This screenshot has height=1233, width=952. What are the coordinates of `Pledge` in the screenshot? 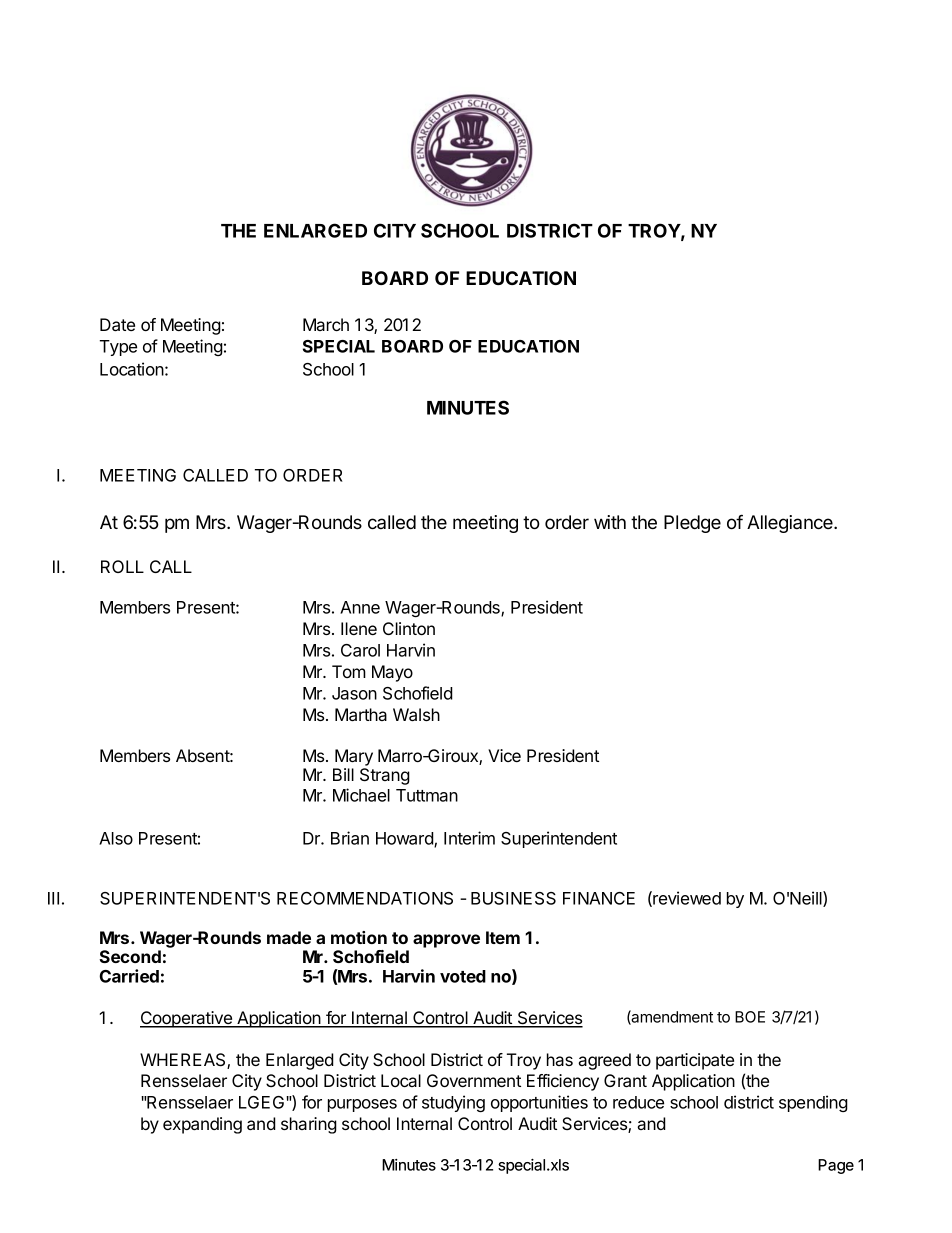 It's located at (692, 524).
